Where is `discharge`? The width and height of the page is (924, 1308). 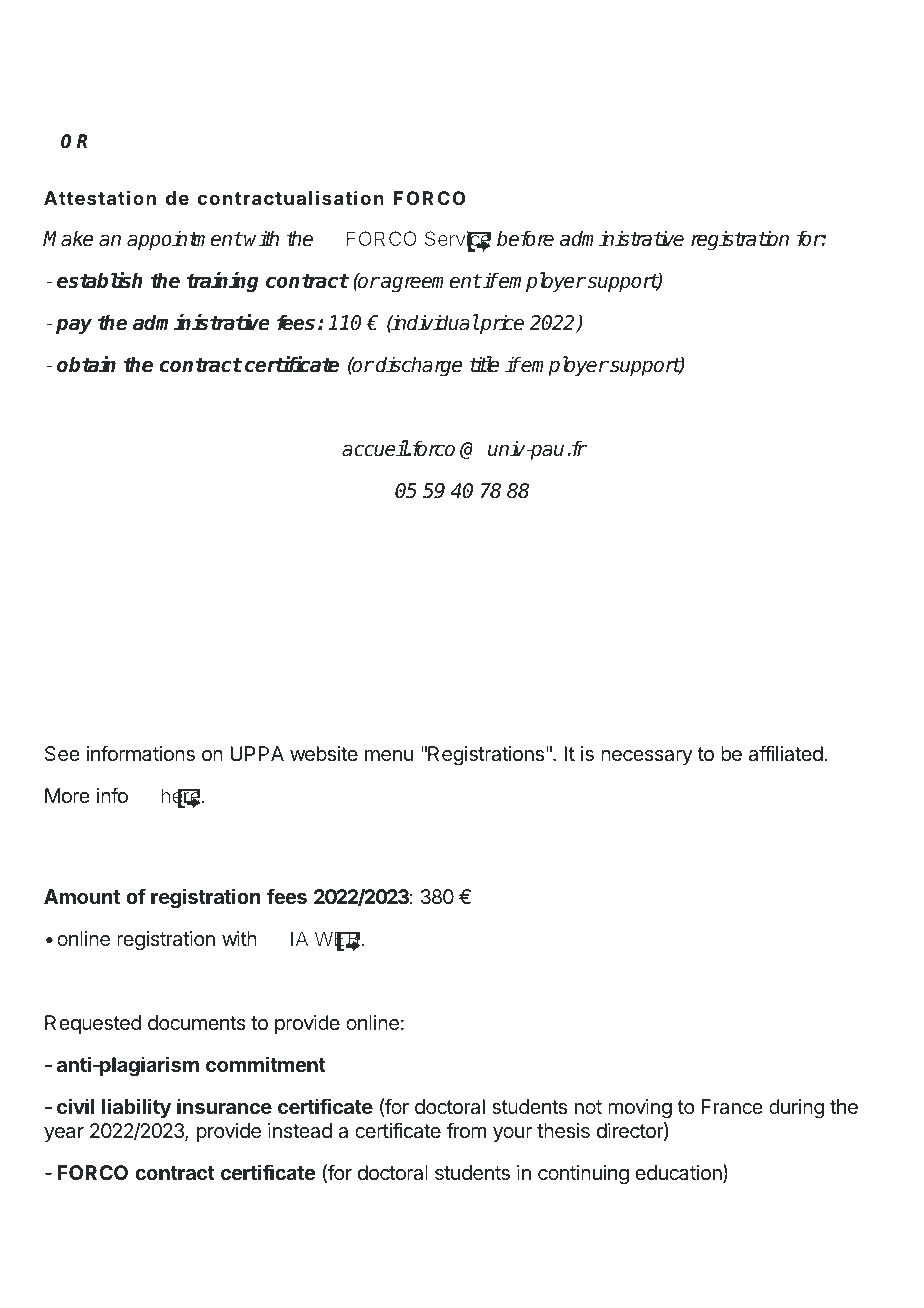 discharge is located at coordinates (419, 366).
